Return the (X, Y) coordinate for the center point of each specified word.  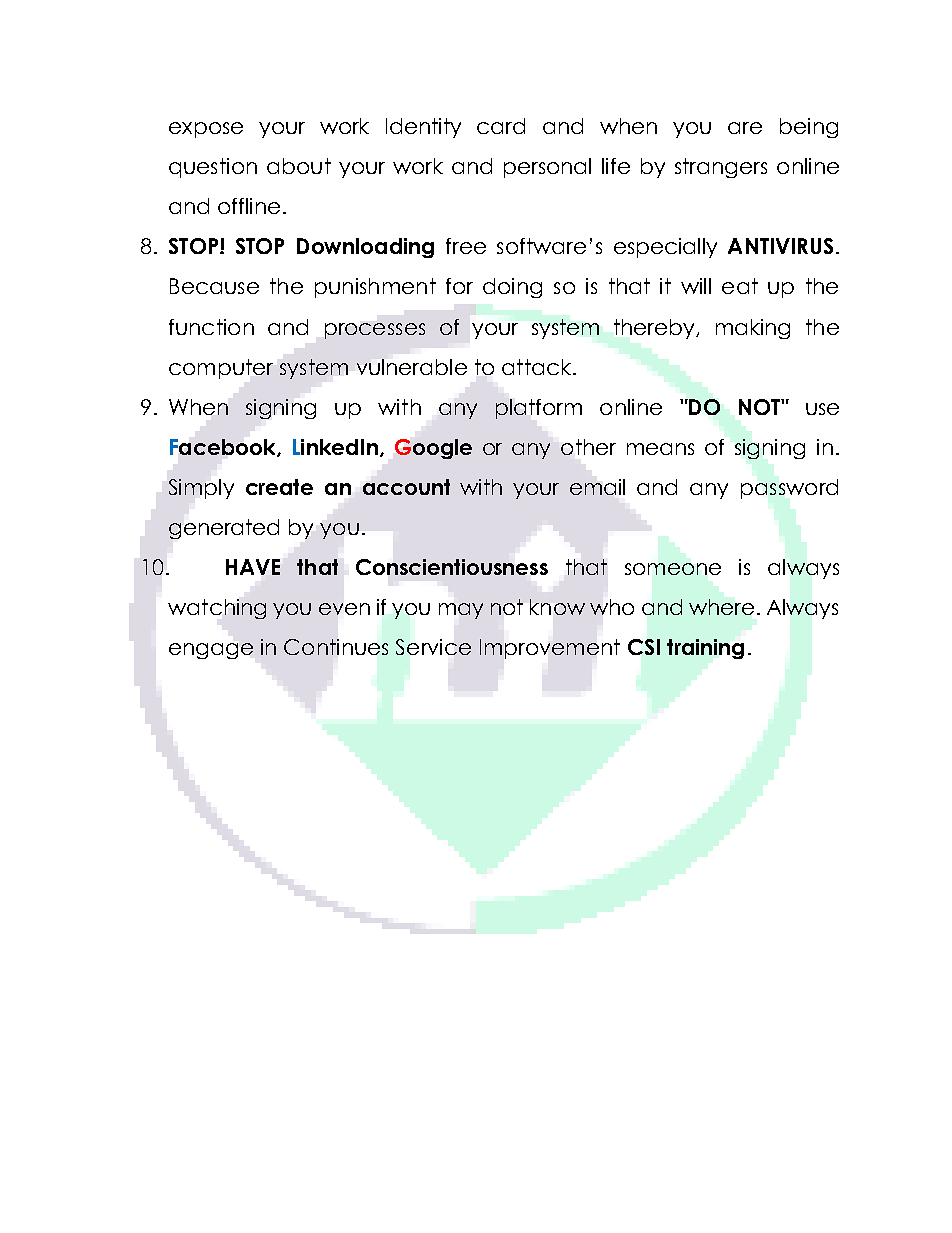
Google (433, 449)
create (279, 487)
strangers (721, 168)
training (705, 649)
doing (512, 288)
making (753, 329)
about (299, 166)
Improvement (550, 649)
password (789, 489)
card (501, 126)
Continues (336, 647)
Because (214, 286)
